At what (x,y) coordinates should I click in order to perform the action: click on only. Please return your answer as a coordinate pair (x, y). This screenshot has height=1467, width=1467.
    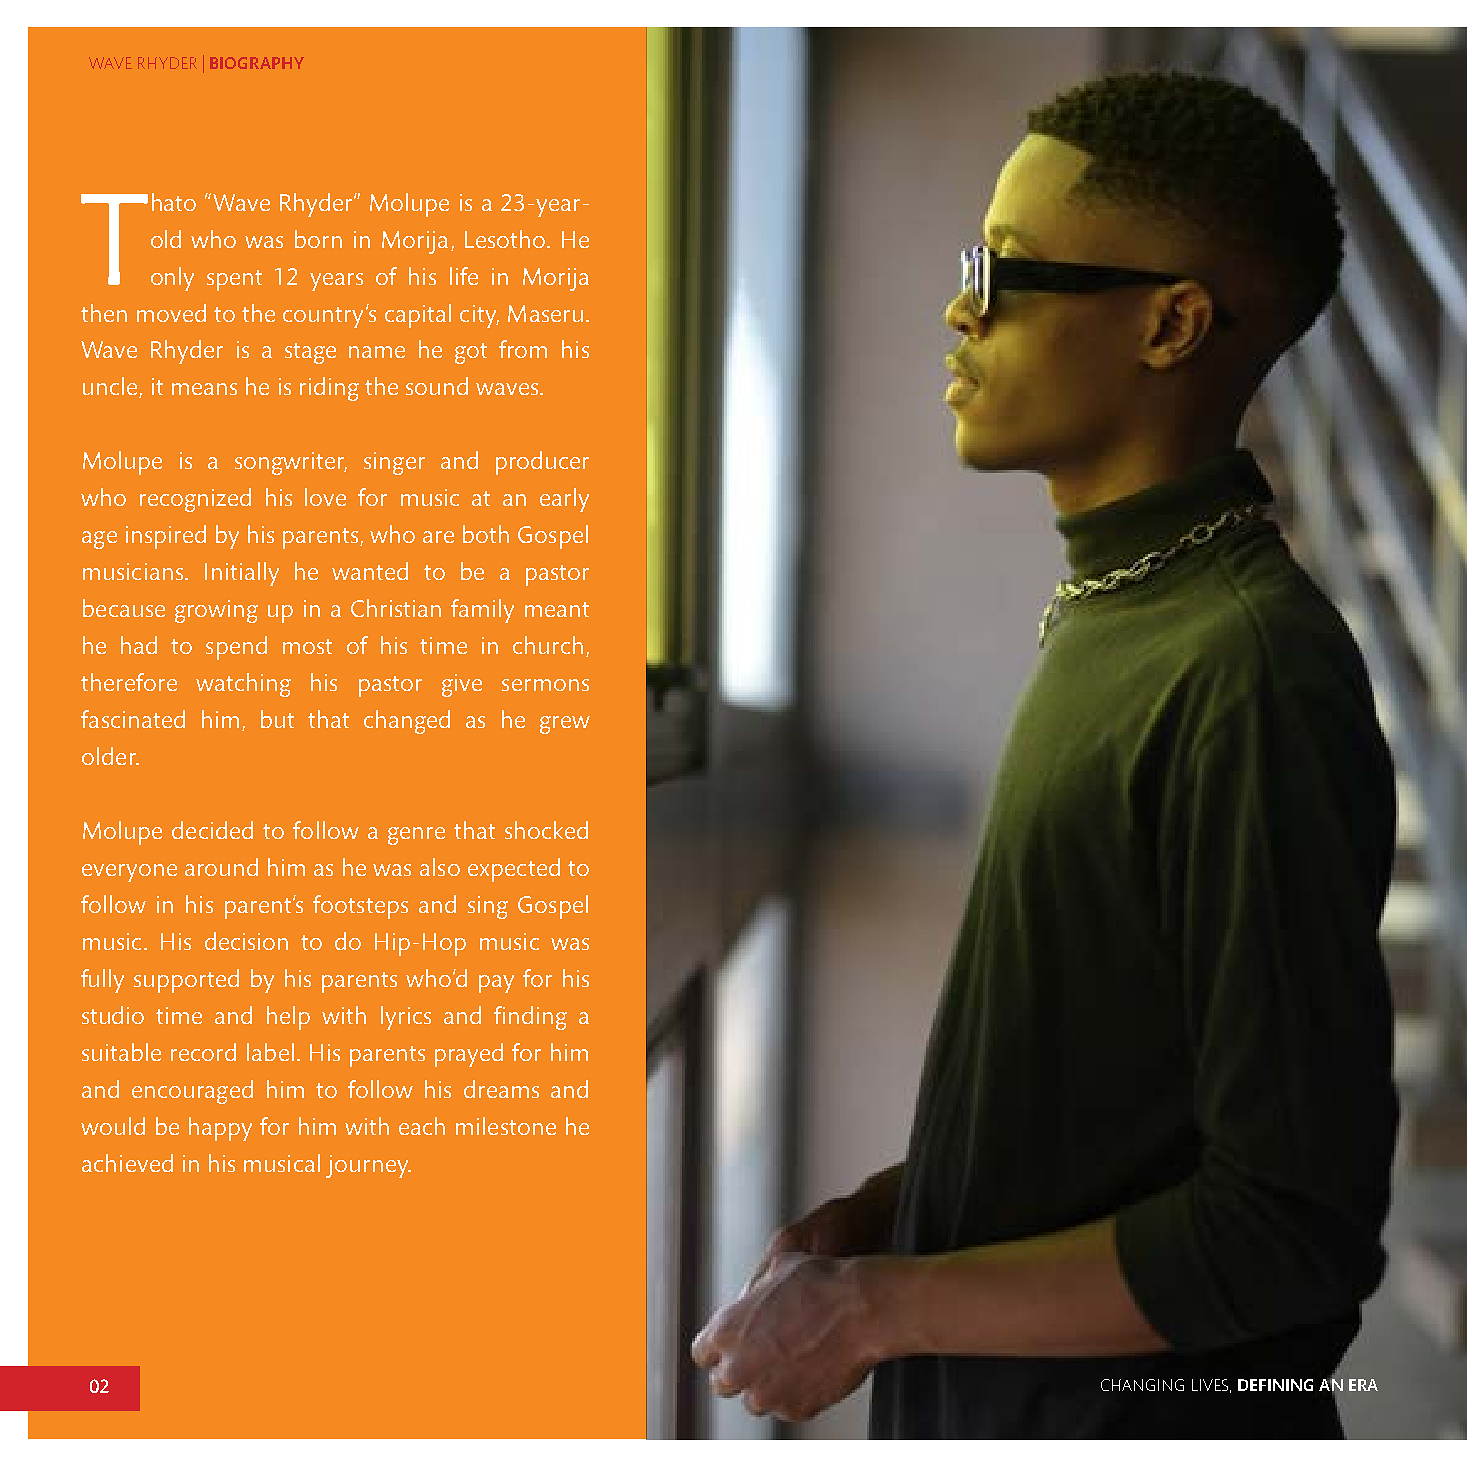
    Looking at the image, I should click on (172, 279).
